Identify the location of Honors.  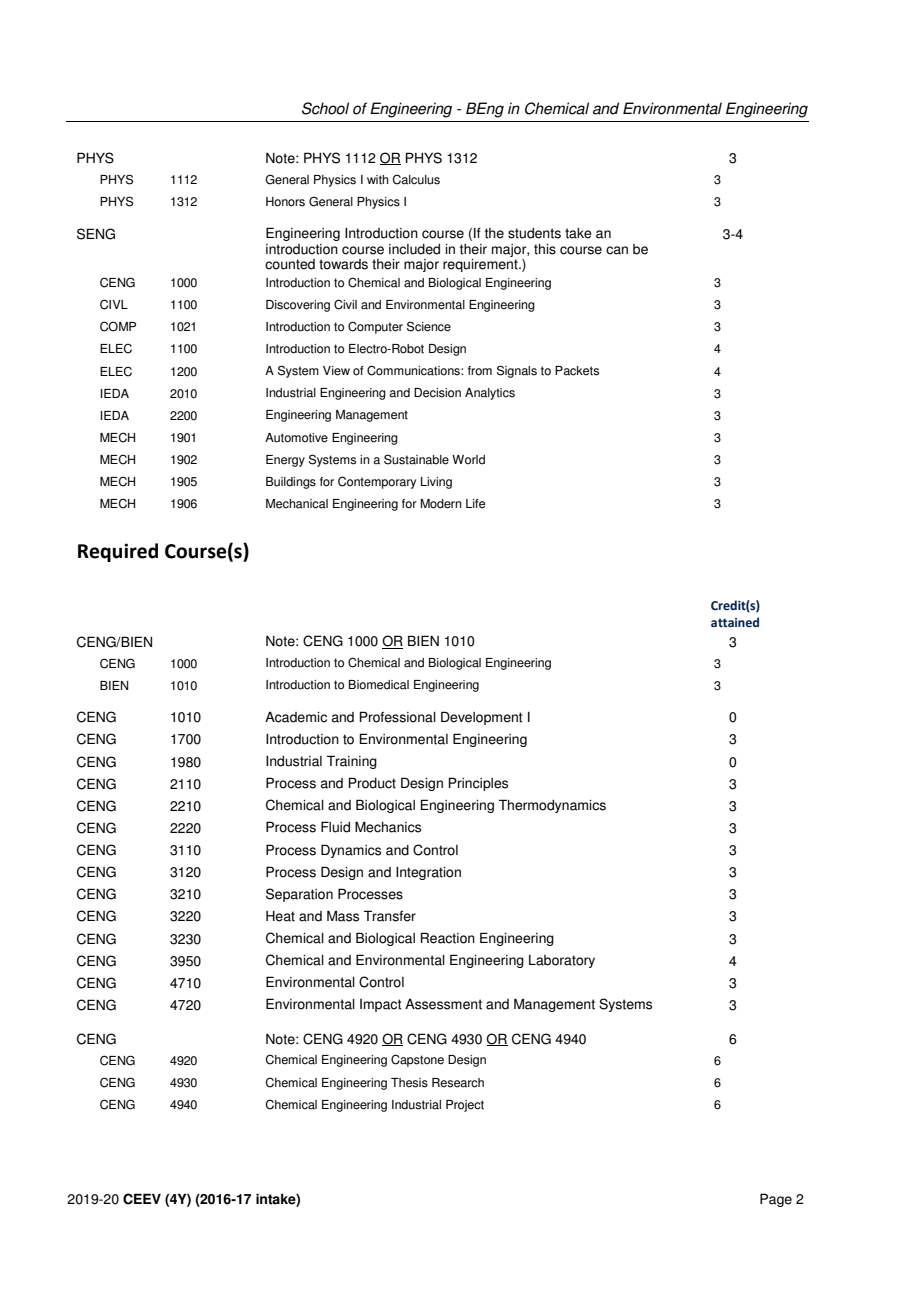
(285, 202).
